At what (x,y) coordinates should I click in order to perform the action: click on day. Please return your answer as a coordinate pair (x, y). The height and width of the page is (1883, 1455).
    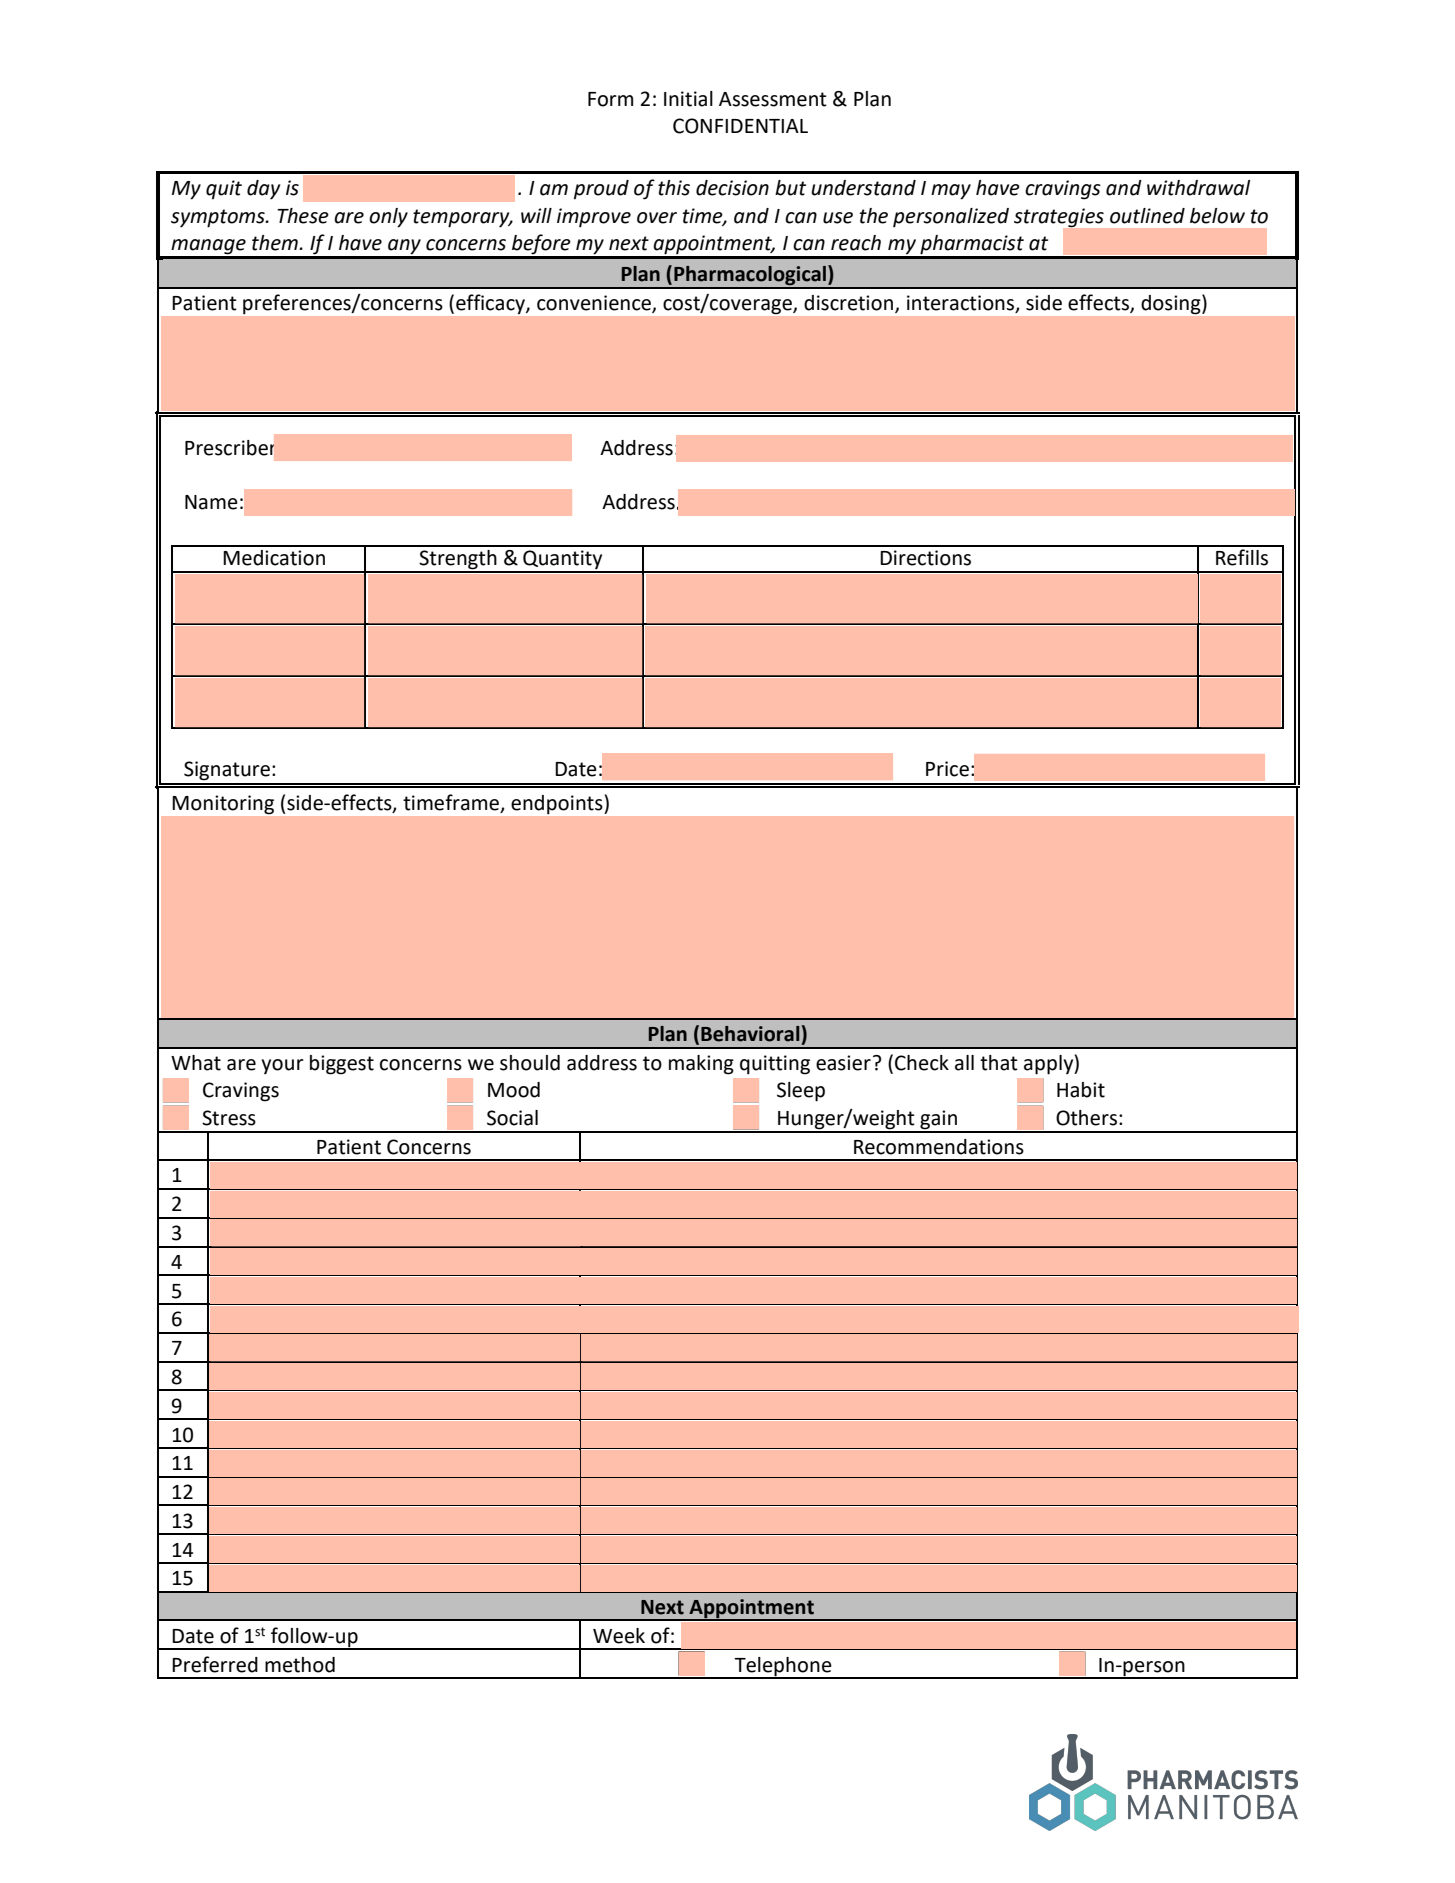
    Looking at the image, I should click on (263, 190).
